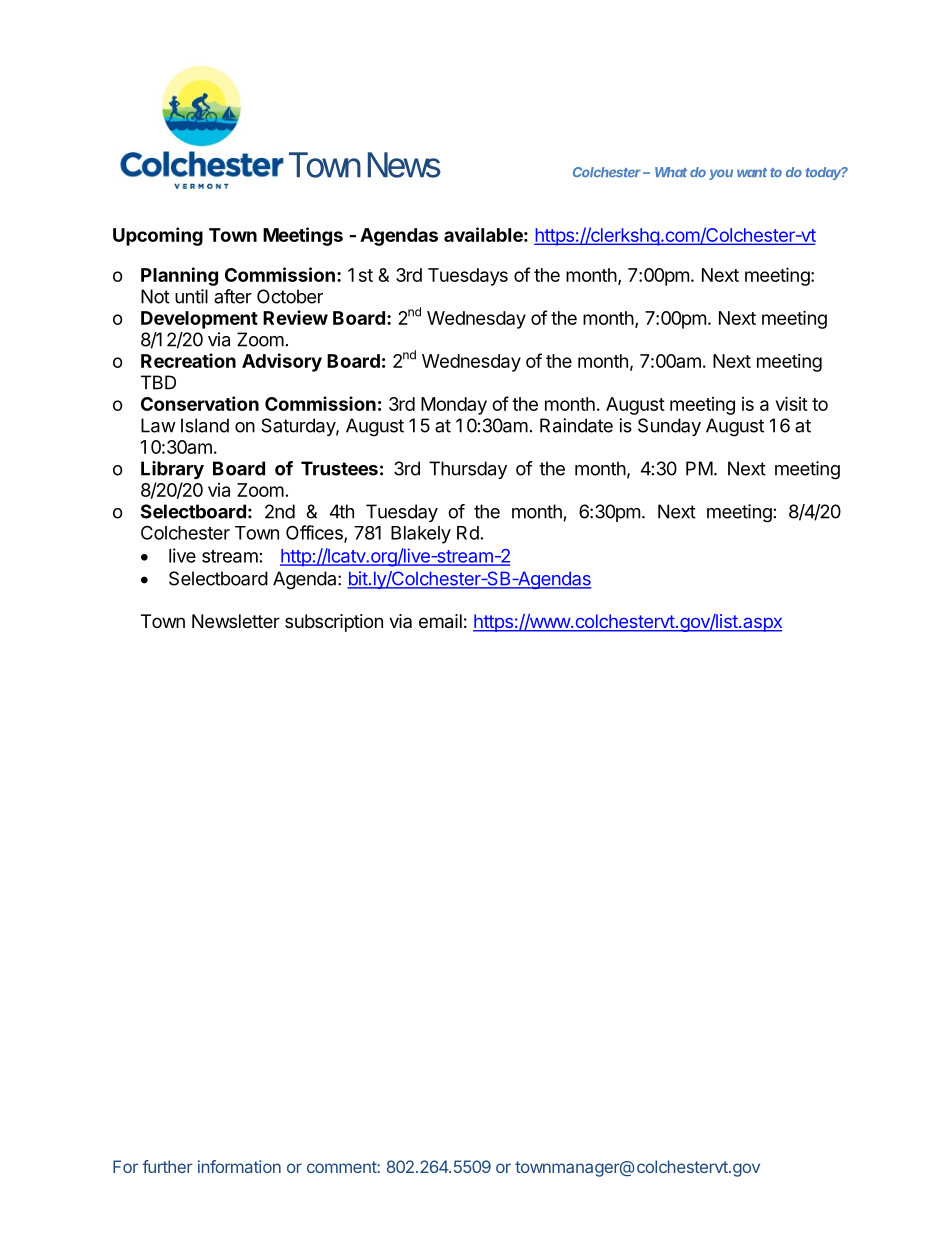  I want to click on subscription, so click(334, 623).
